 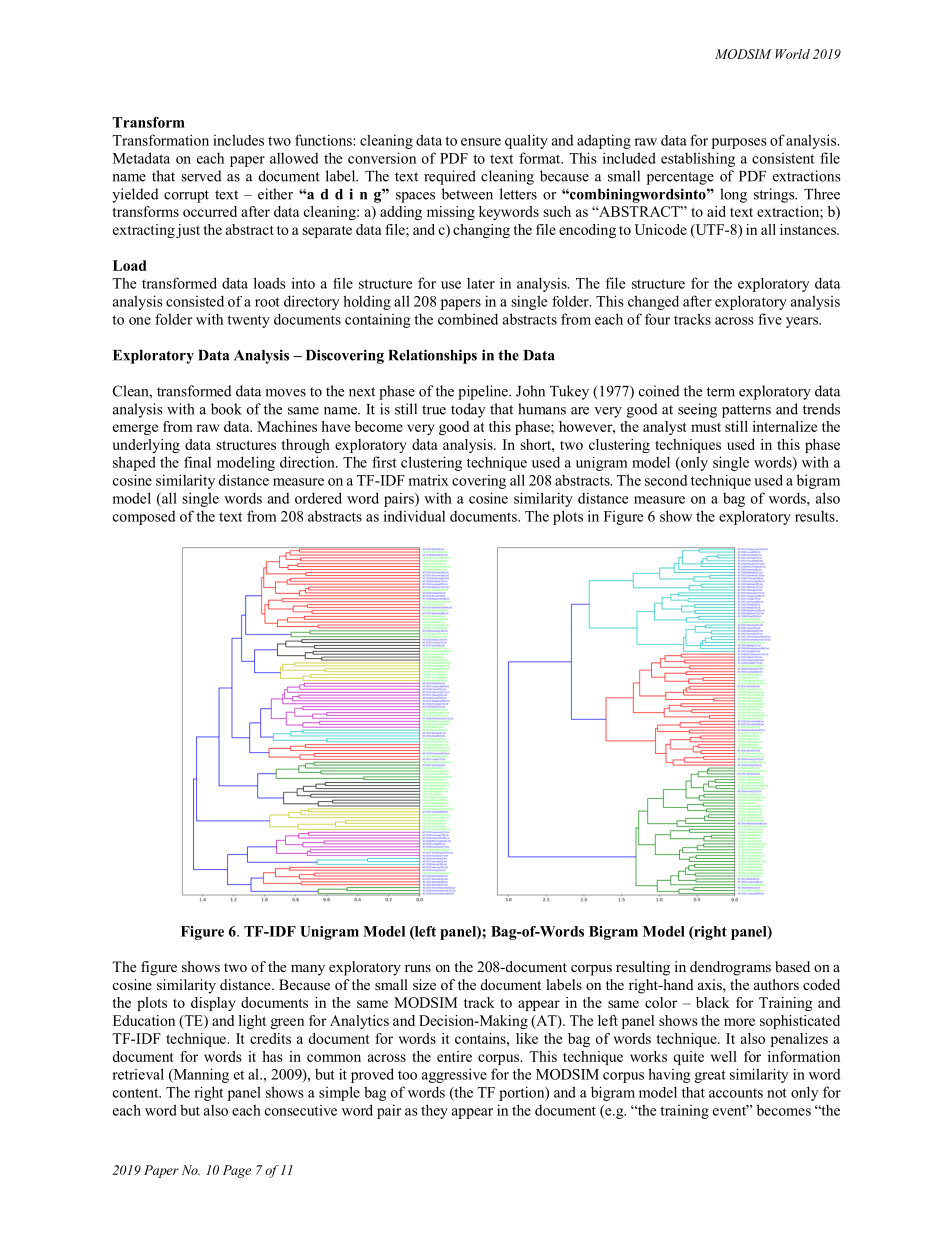 I want to click on individual, so click(x=414, y=516).
